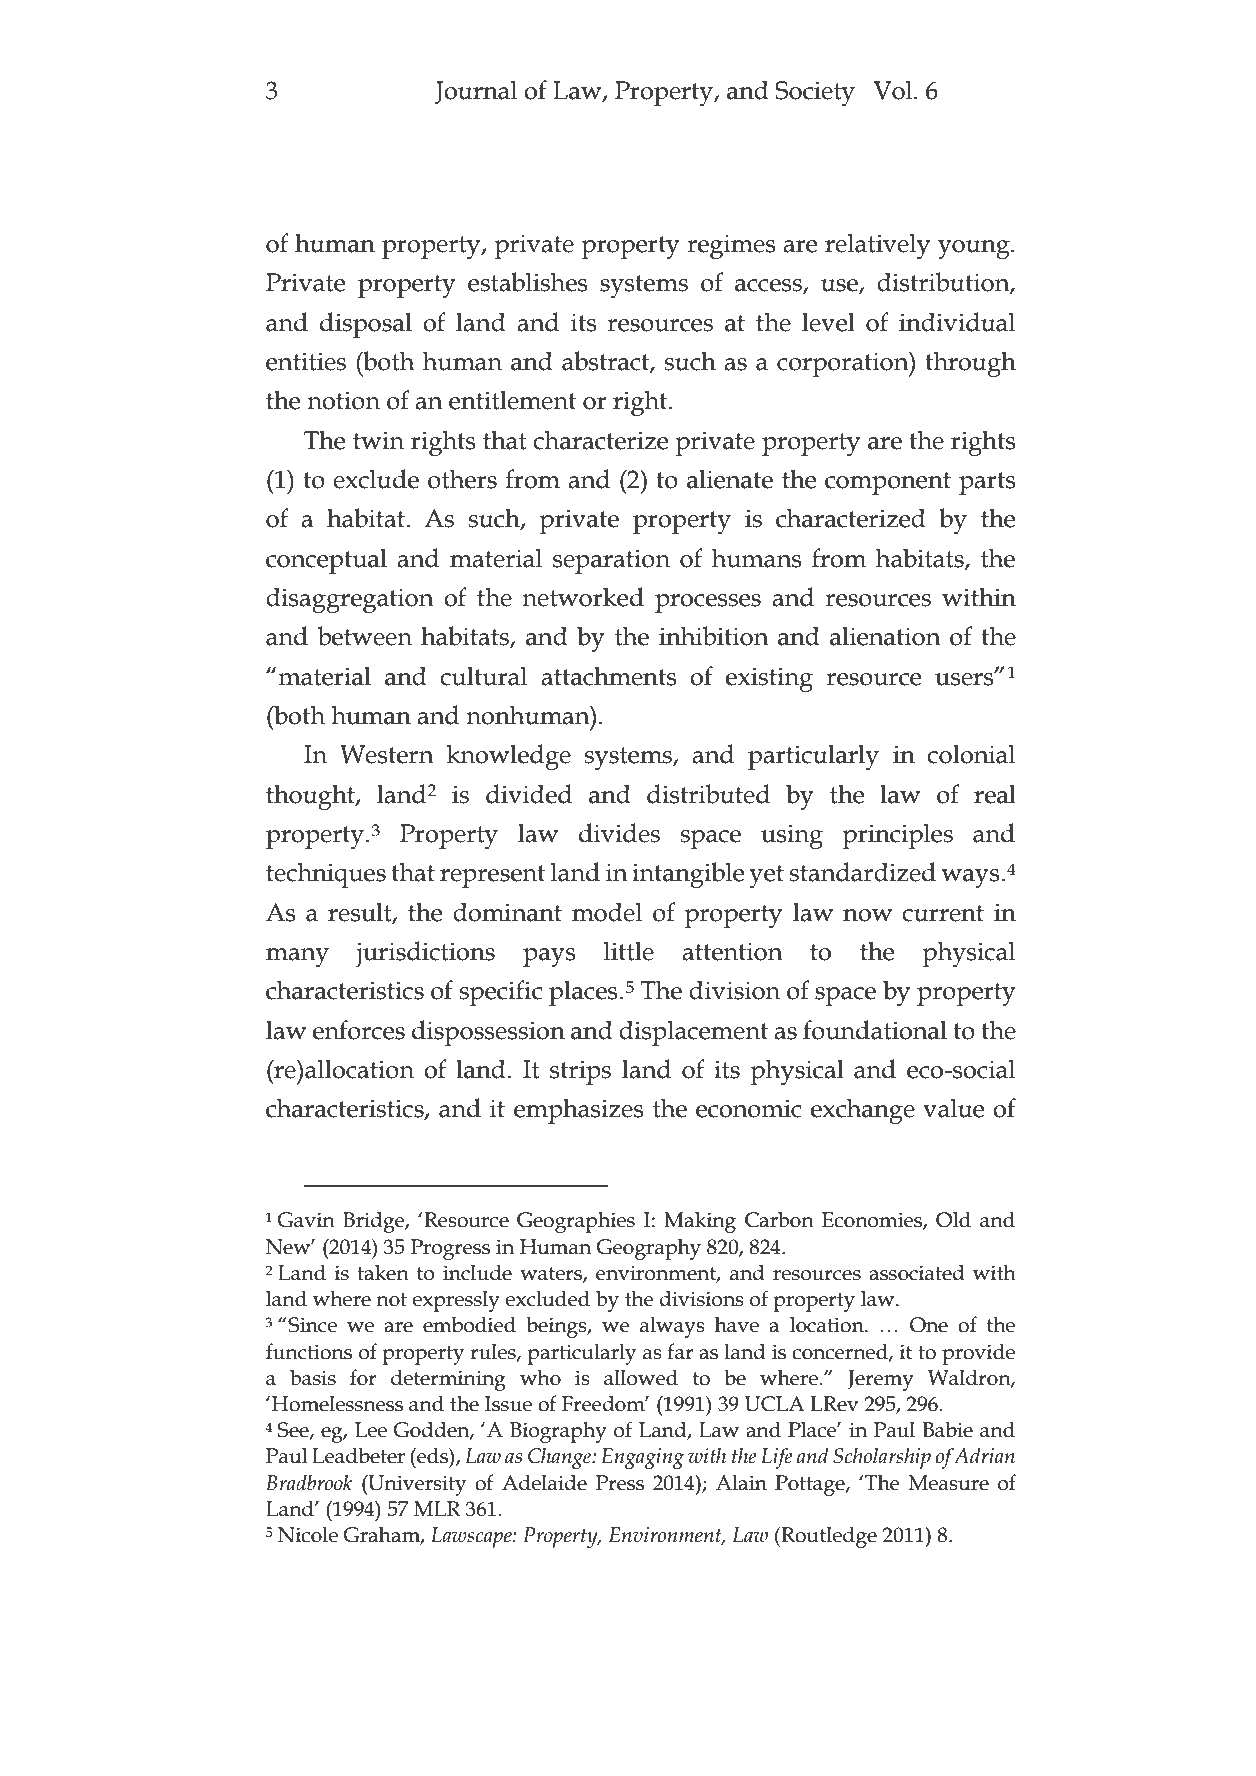  I want to click on alienation, so click(885, 636).
